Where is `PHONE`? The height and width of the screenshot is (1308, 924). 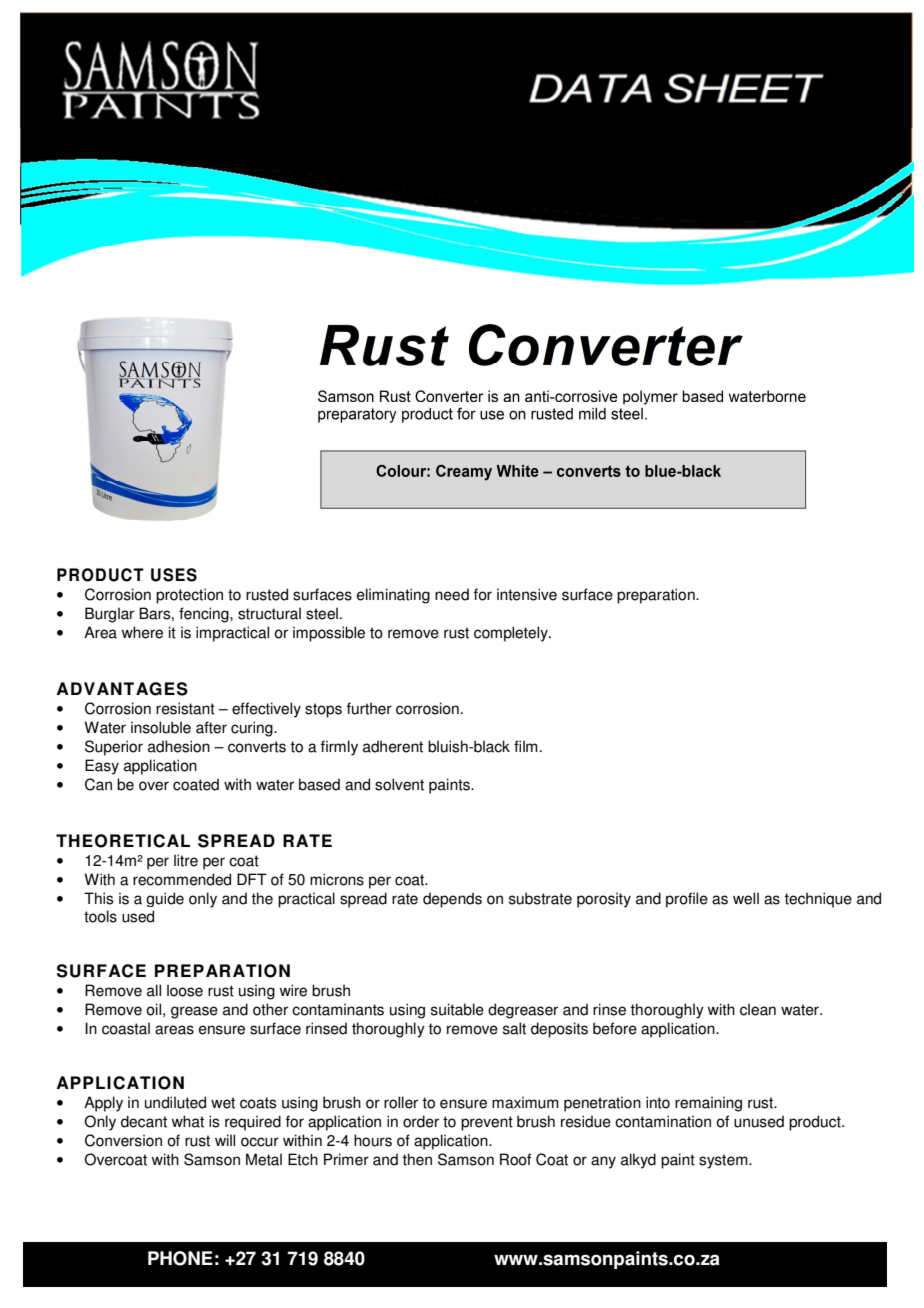
PHONE is located at coordinates (180, 1258).
